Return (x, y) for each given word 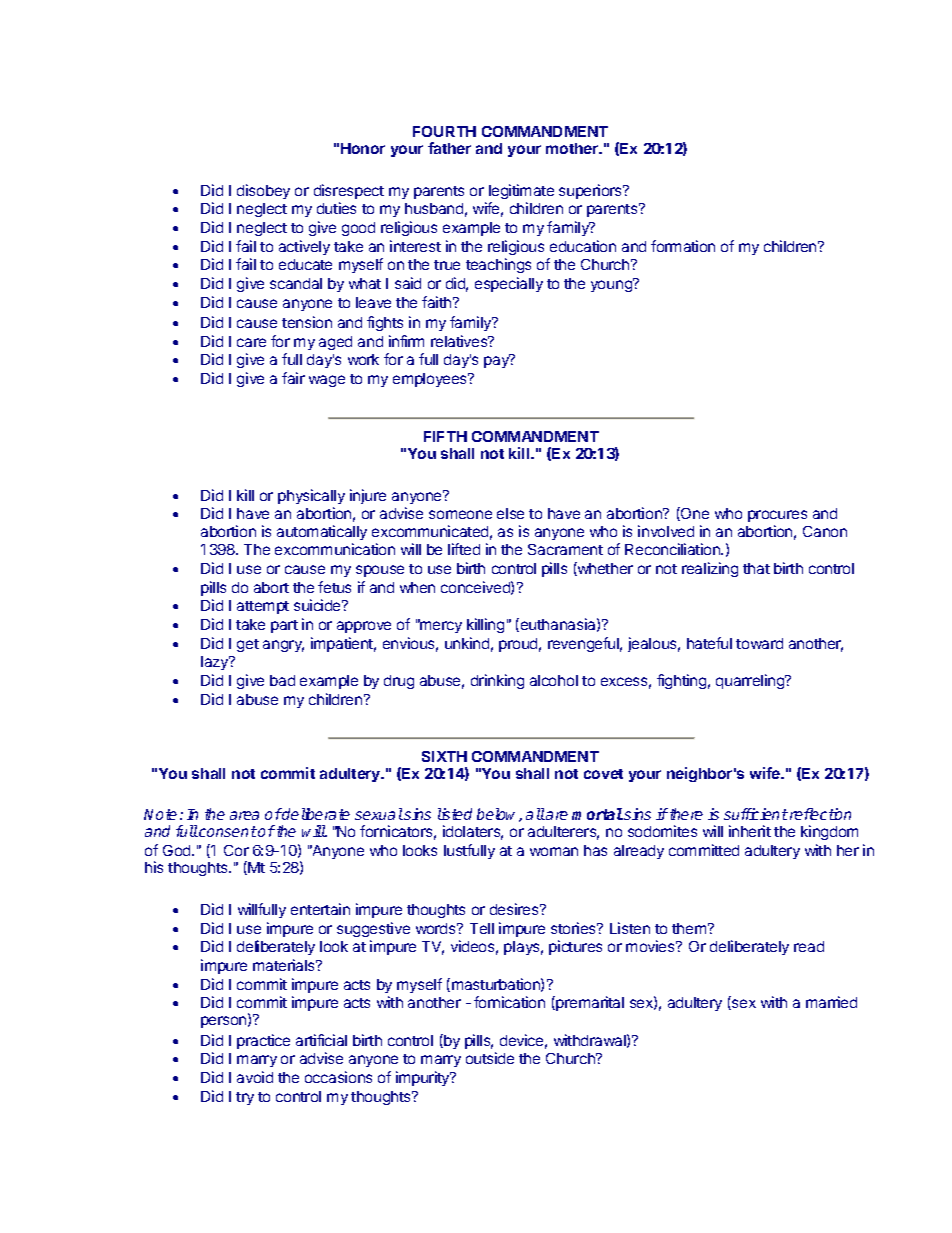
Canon (825, 531)
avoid (255, 1077)
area (244, 815)
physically (311, 496)
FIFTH (445, 436)
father (449, 148)
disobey (263, 191)
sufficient (756, 814)
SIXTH (444, 756)
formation (683, 246)
